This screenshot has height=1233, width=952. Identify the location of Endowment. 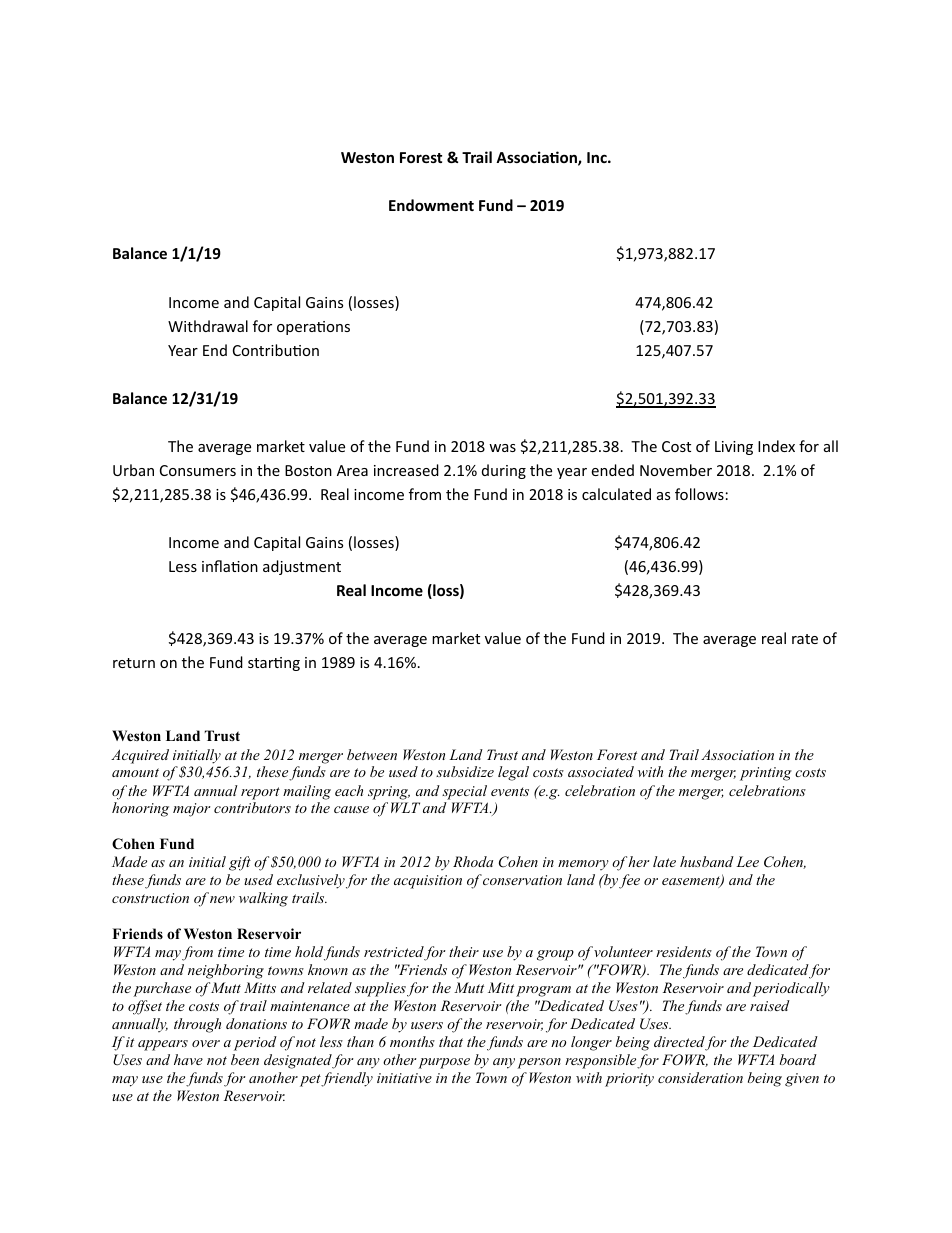
(431, 205).
